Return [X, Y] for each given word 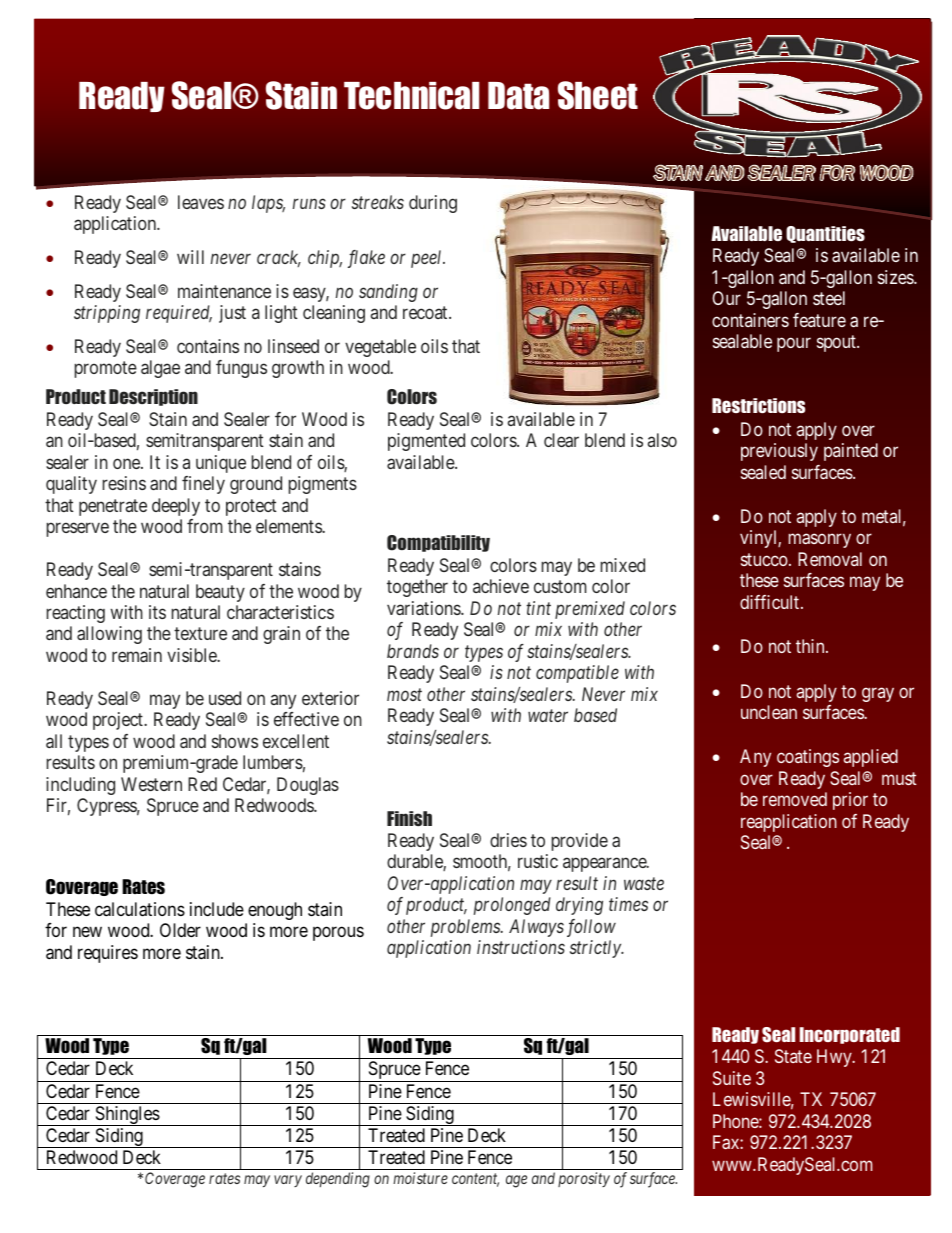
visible [193, 655]
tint [538, 608]
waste [644, 884]
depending [338, 1180]
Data [518, 96]
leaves [201, 202]
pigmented [426, 442]
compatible [577, 674]
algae [160, 369]
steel [829, 298]
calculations [140, 909]
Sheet [598, 95]
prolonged [512, 906]
